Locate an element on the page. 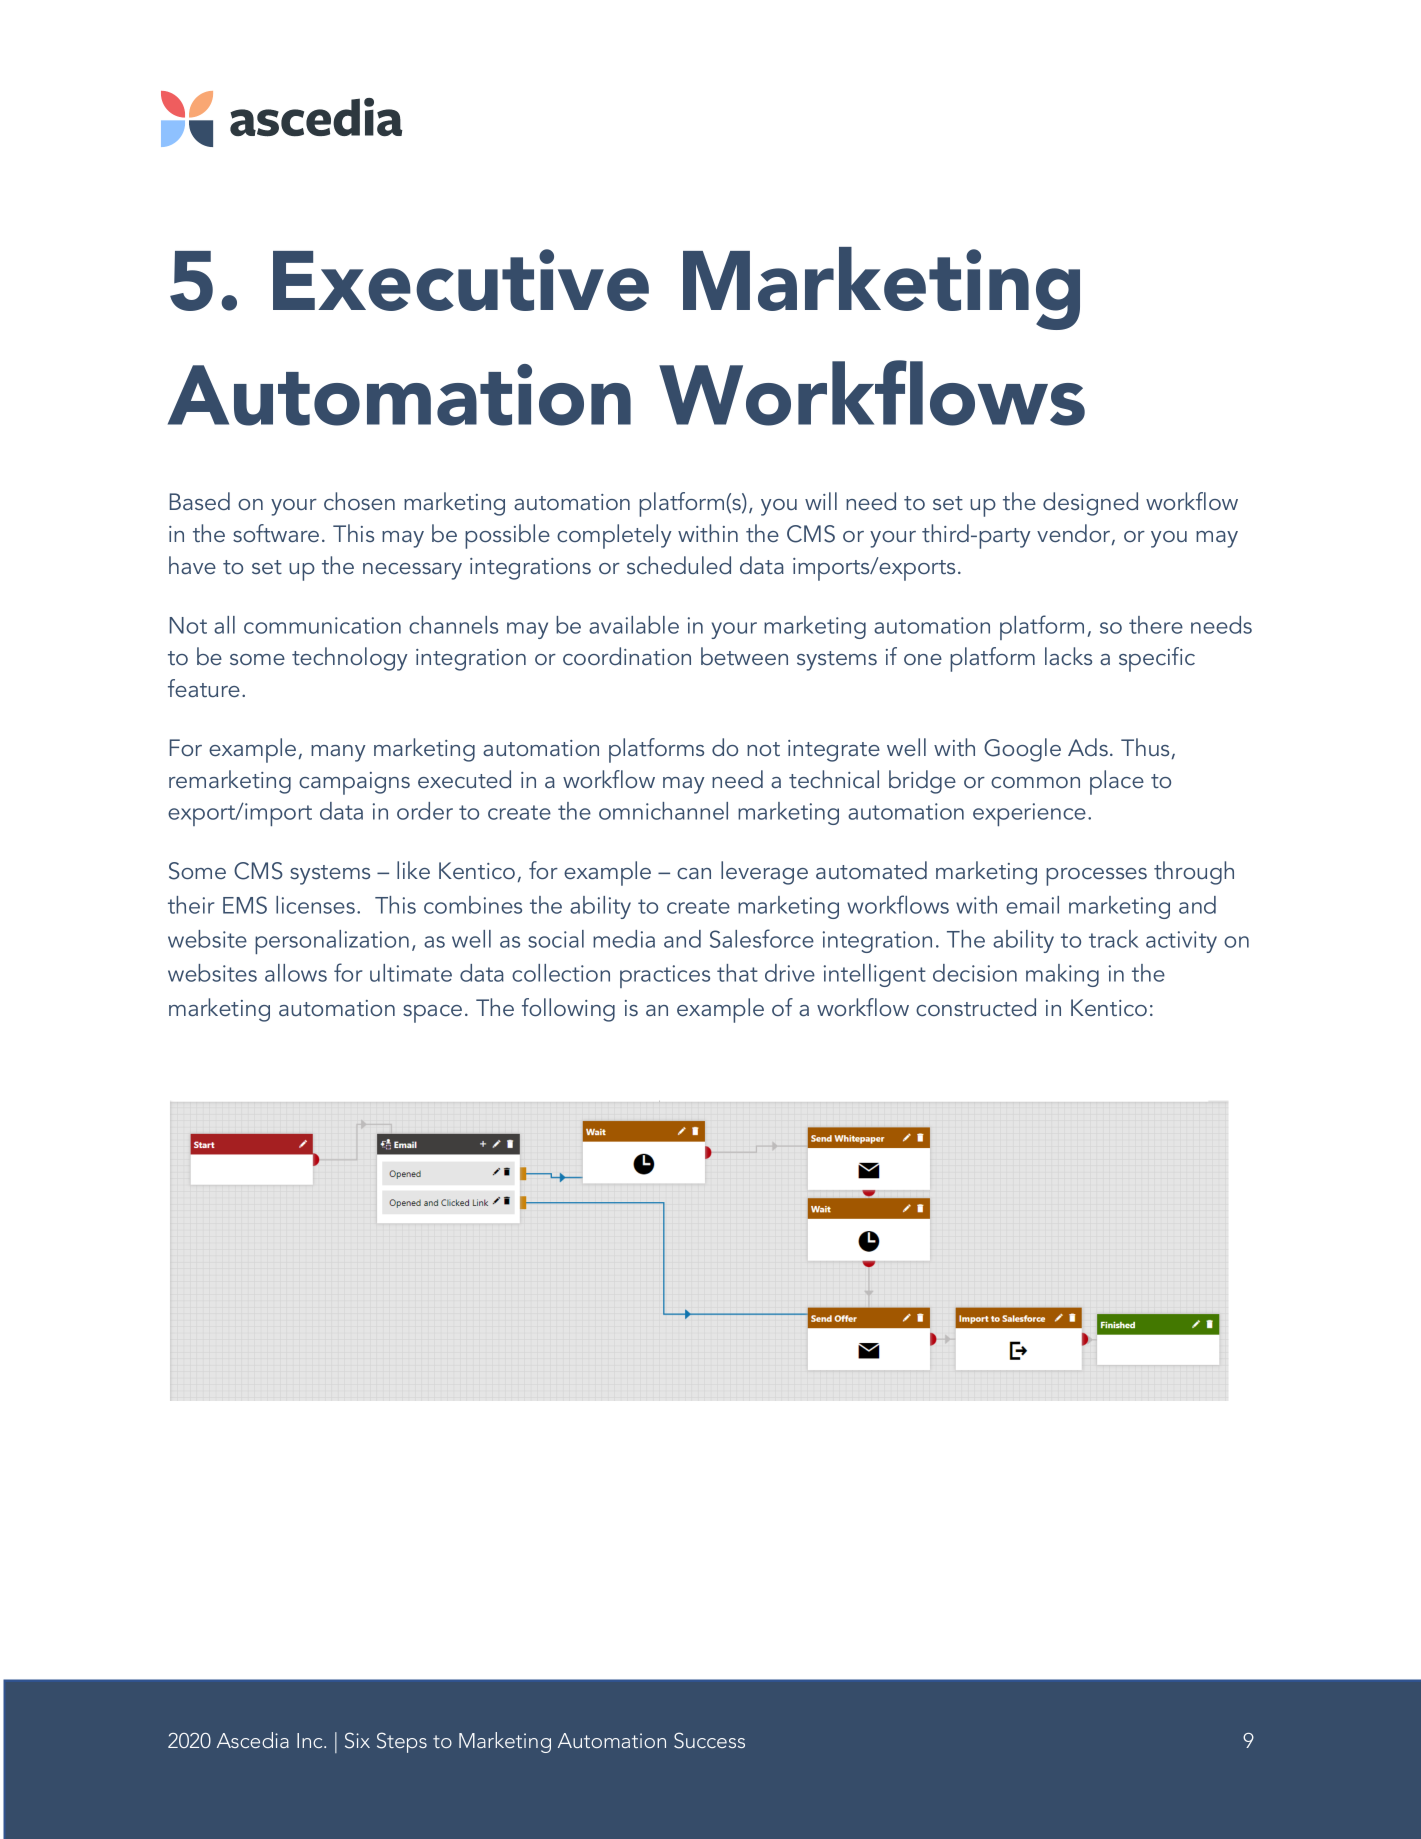  Inc is located at coordinates (311, 1740).
